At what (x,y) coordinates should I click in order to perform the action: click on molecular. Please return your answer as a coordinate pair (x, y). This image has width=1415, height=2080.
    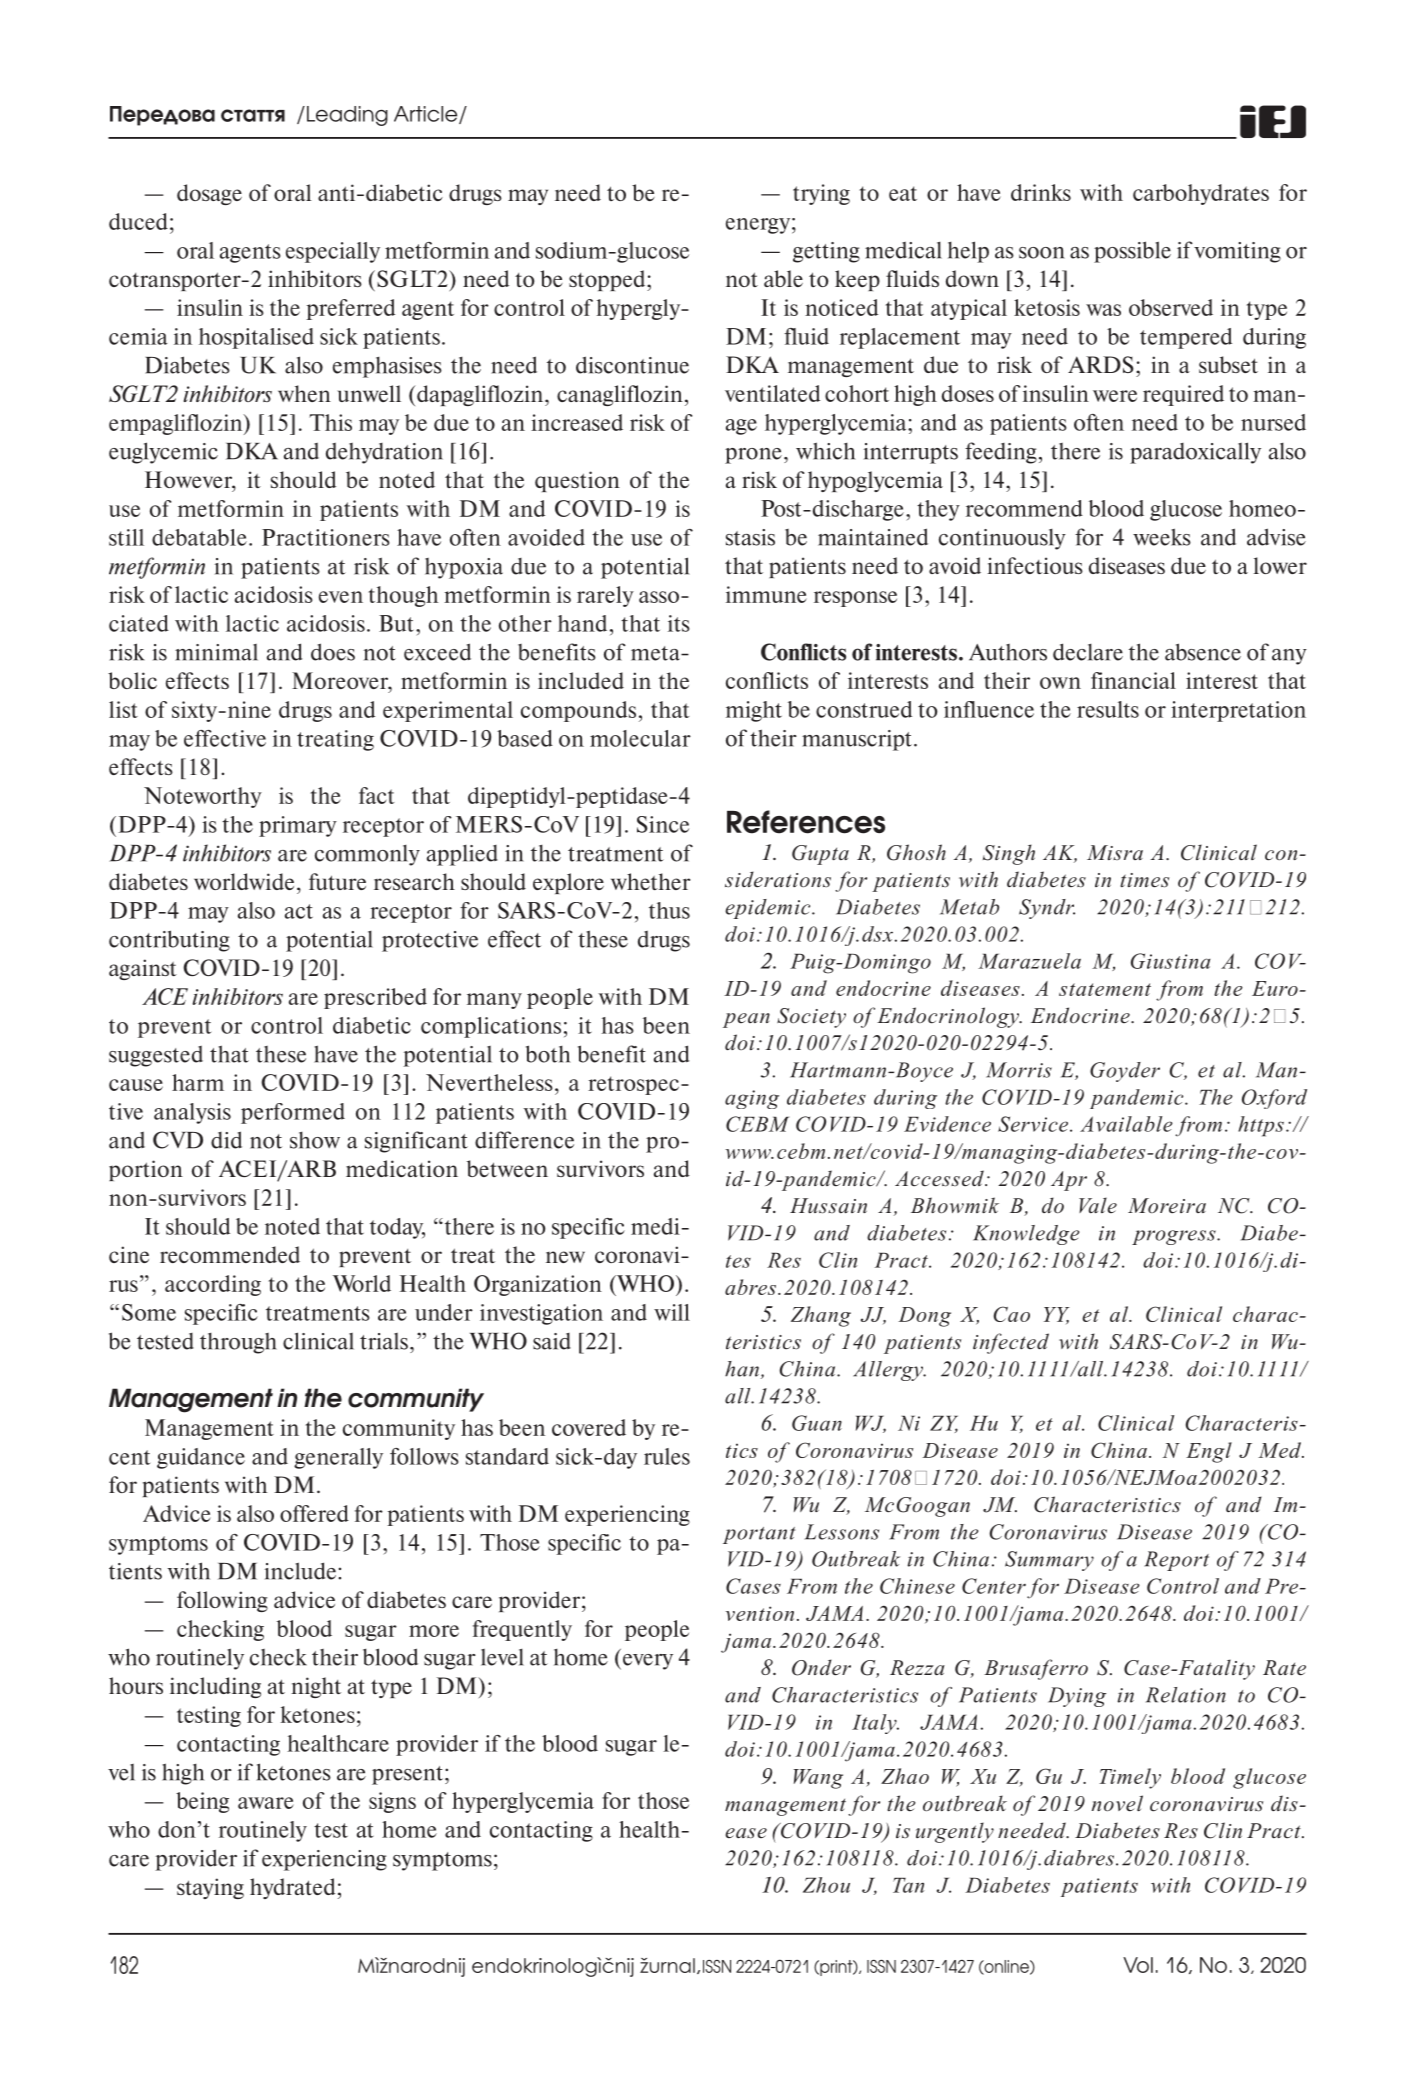
    Looking at the image, I should click on (640, 738).
